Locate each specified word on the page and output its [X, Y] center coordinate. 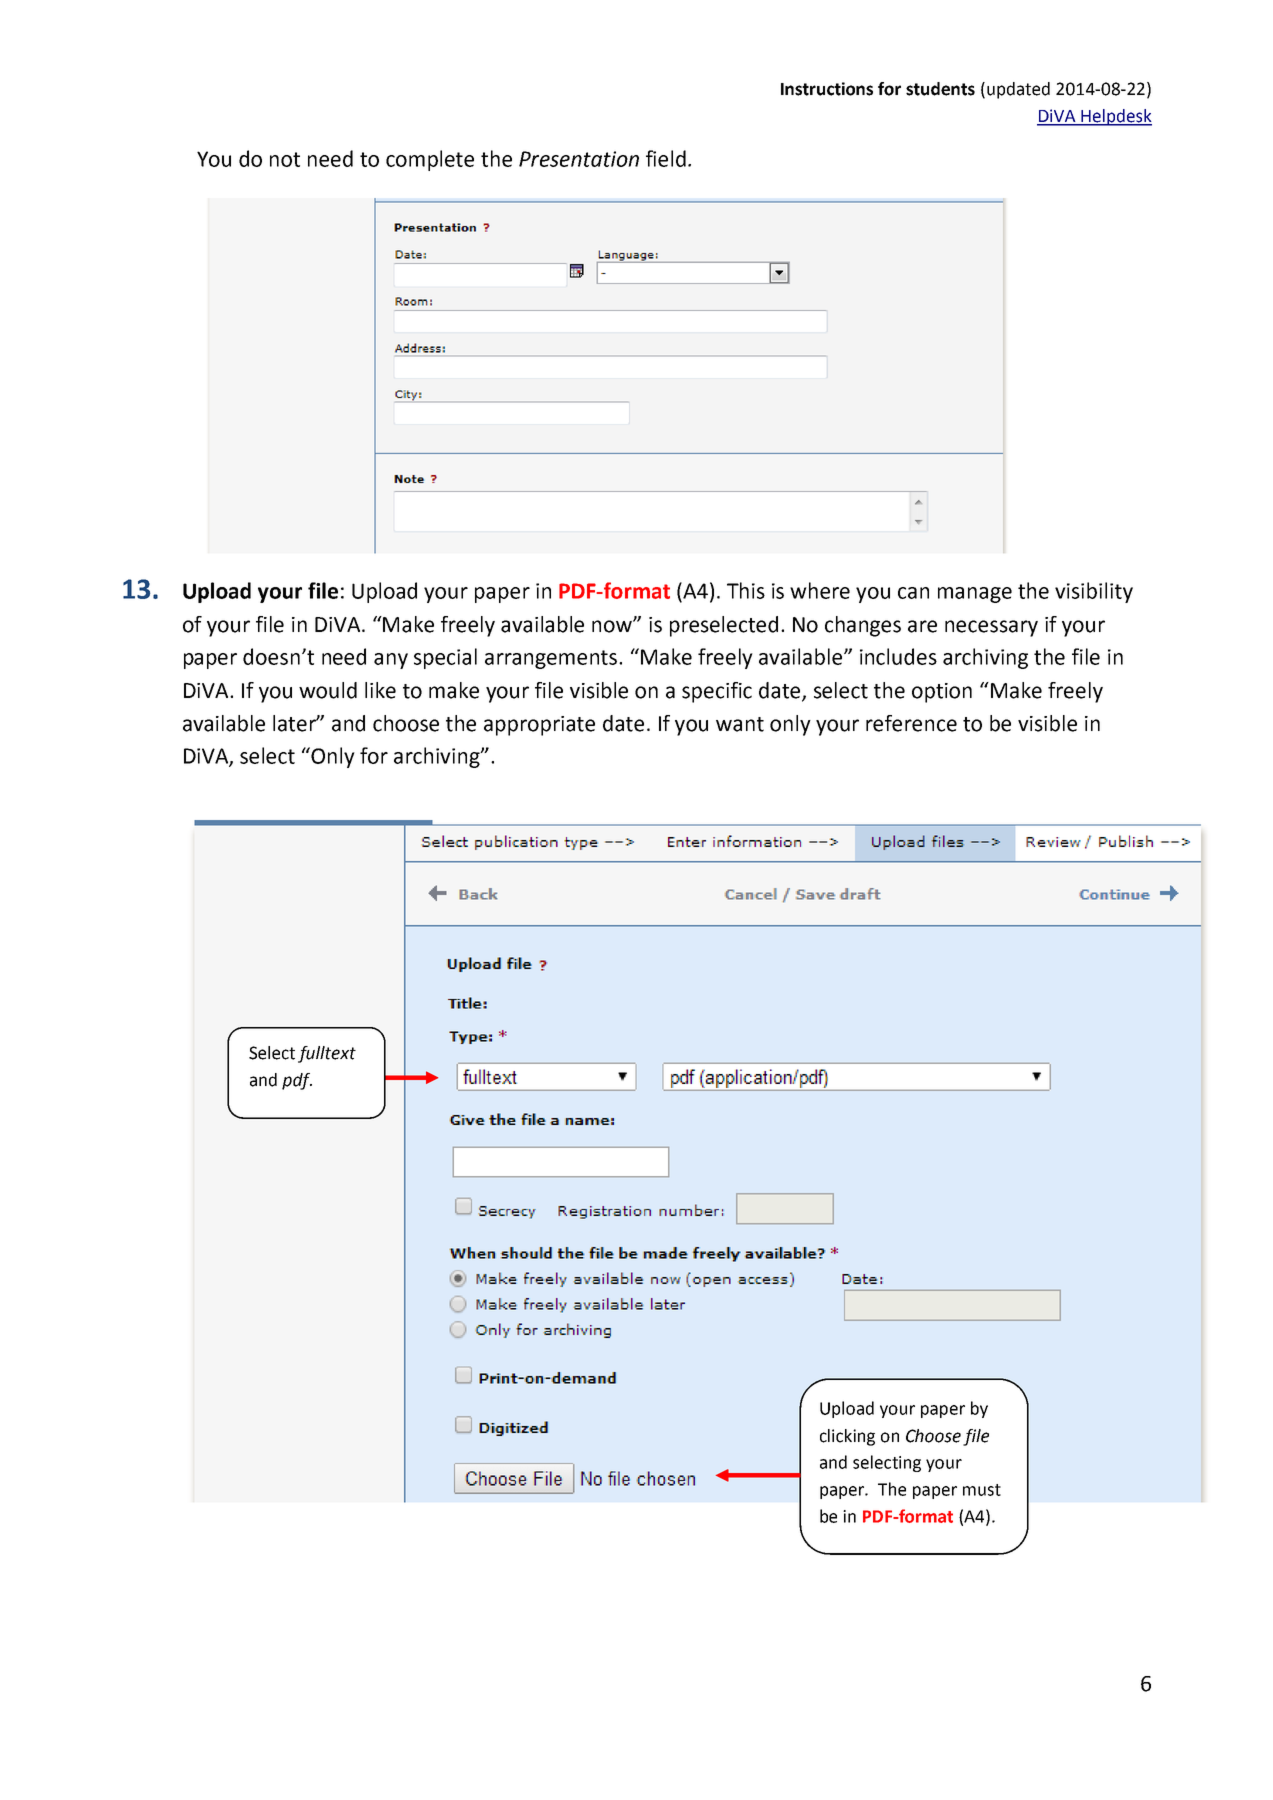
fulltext [327, 1054]
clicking [847, 1437]
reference [911, 723]
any [391, 661]
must [982, 1490]
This [746, 590]
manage [975, 595]
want [740, 724]
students [940, 89]
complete [430, 160]
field [666, 158]
